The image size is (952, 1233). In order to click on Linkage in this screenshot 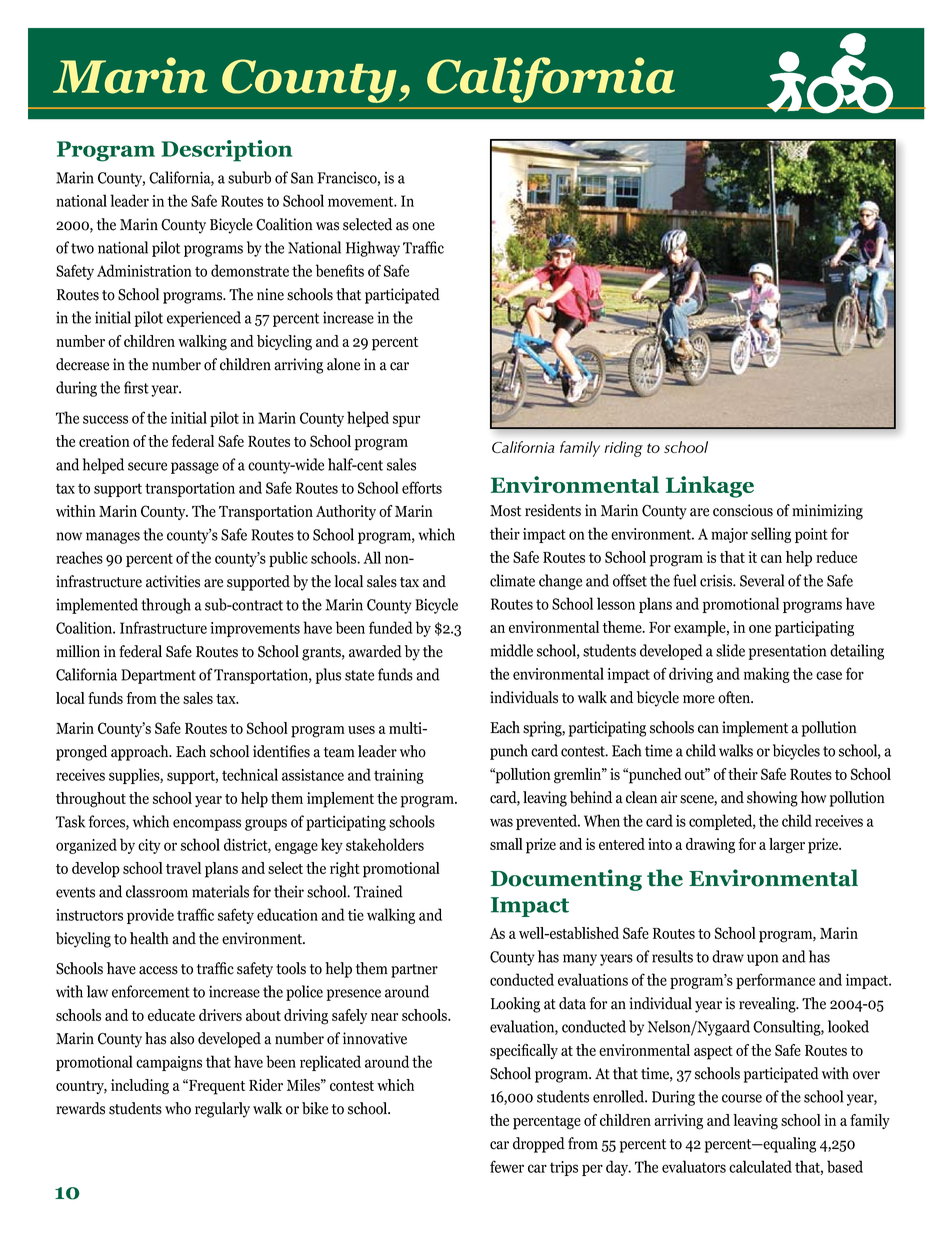, I will do `click(710, 487)`.
